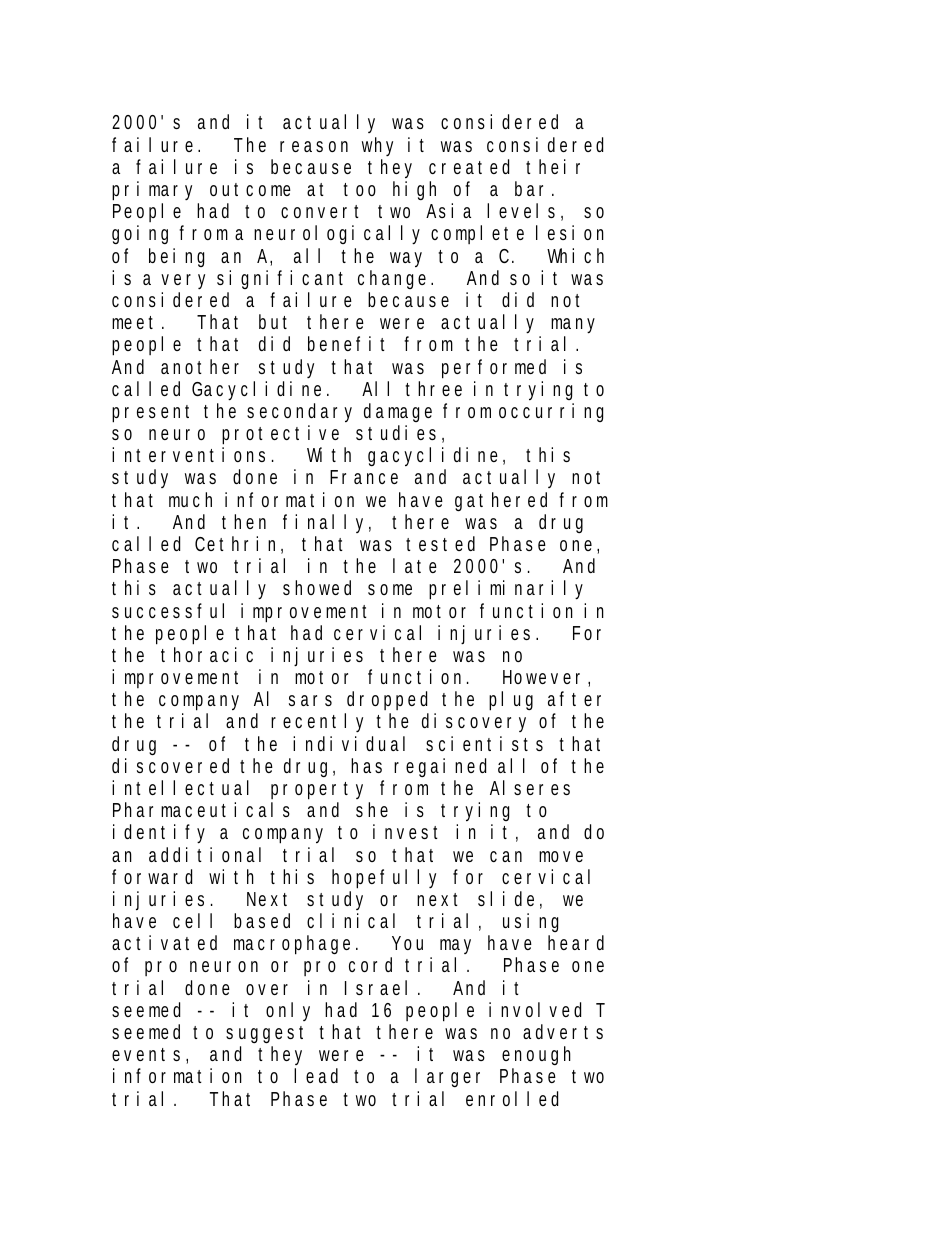 Image resolution: width=952 pixels, height=1233 pixels. Describe the element at coordinates (320, 792) in the document. I see `property` at that location.
